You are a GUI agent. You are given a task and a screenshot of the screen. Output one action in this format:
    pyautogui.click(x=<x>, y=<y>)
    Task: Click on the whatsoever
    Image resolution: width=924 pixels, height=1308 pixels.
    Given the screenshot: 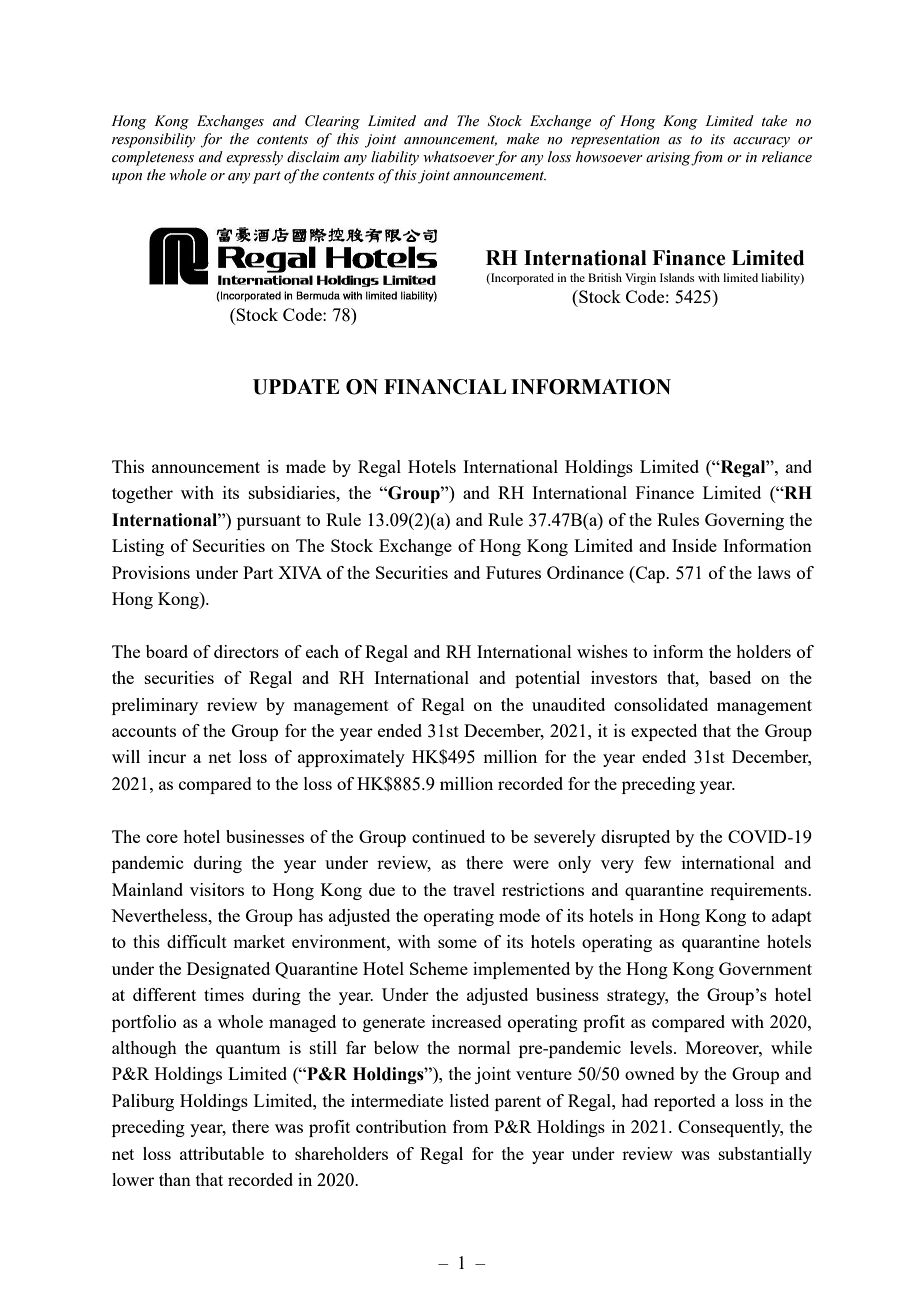 What is the action you would take?
    pyautogui.click(x=459, y=158)
